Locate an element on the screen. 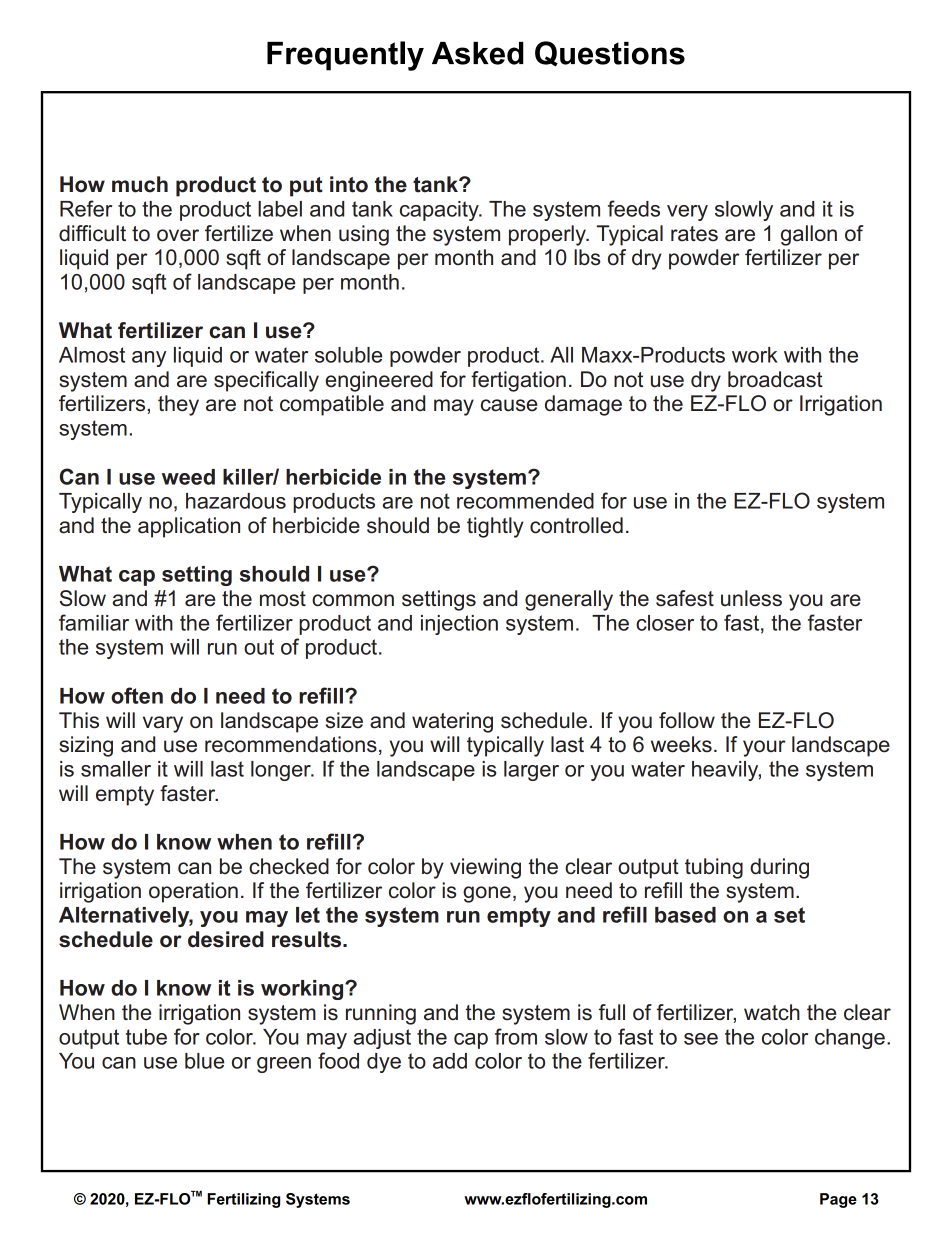 The image size is (952, 1233). familiar is located at coordinates (94, 622).
